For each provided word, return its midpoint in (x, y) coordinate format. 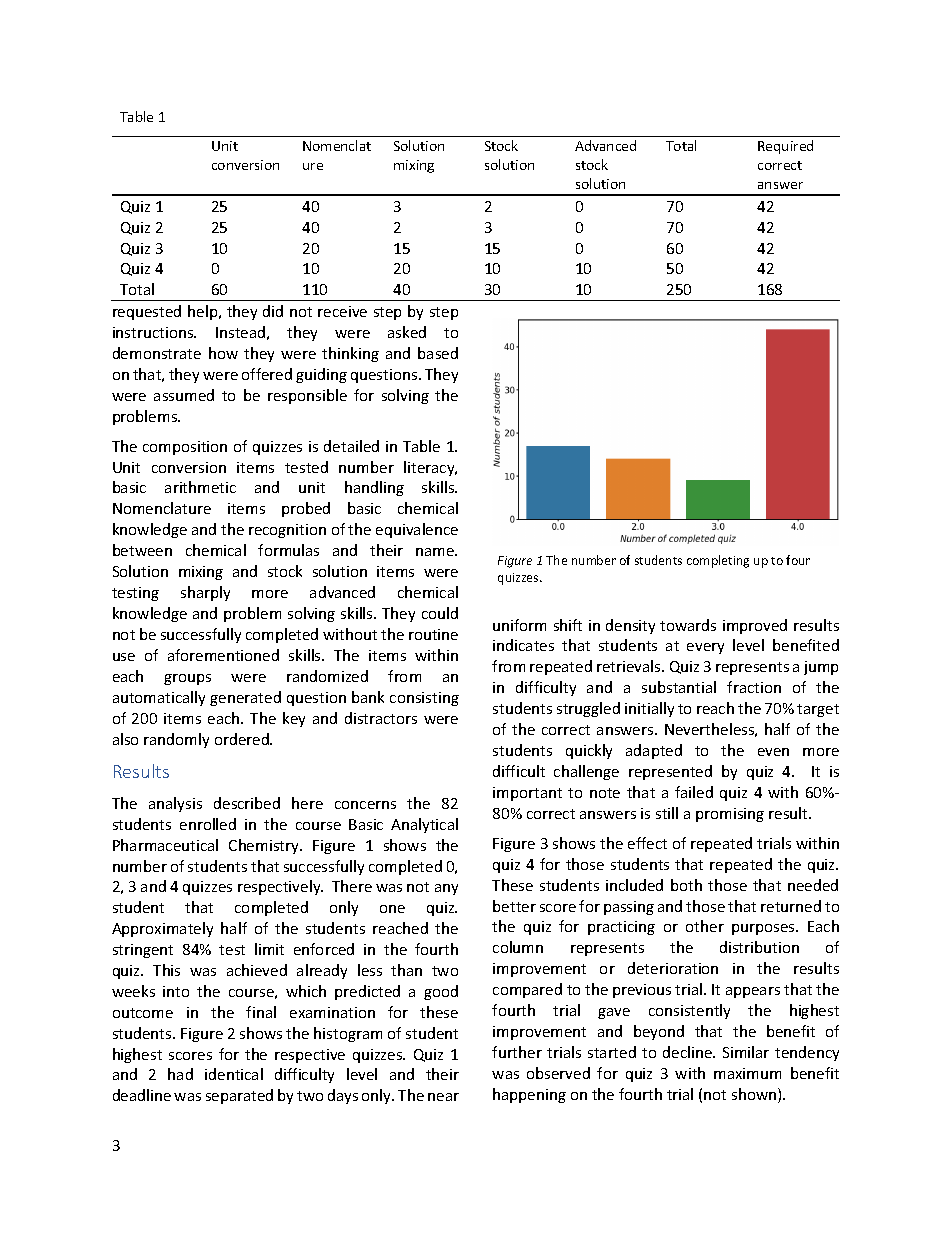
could (440, 613)
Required (785, 147)
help (204, 312)
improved (755, 626)
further (517, 1052)
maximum (747, 1073)
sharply (205, 593)
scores (190, 1056)
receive (342, 311)
